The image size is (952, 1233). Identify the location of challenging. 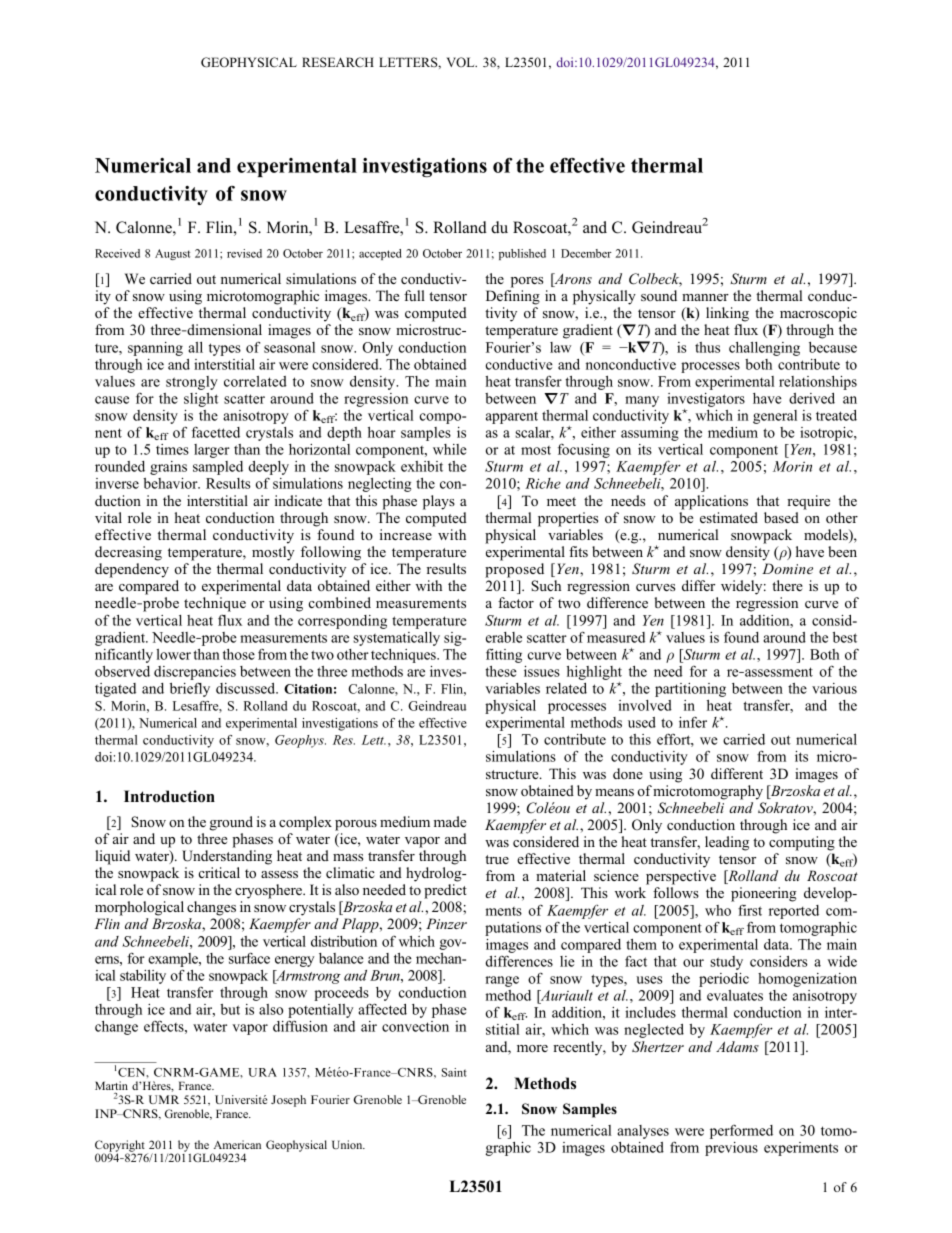
(764, 349).
